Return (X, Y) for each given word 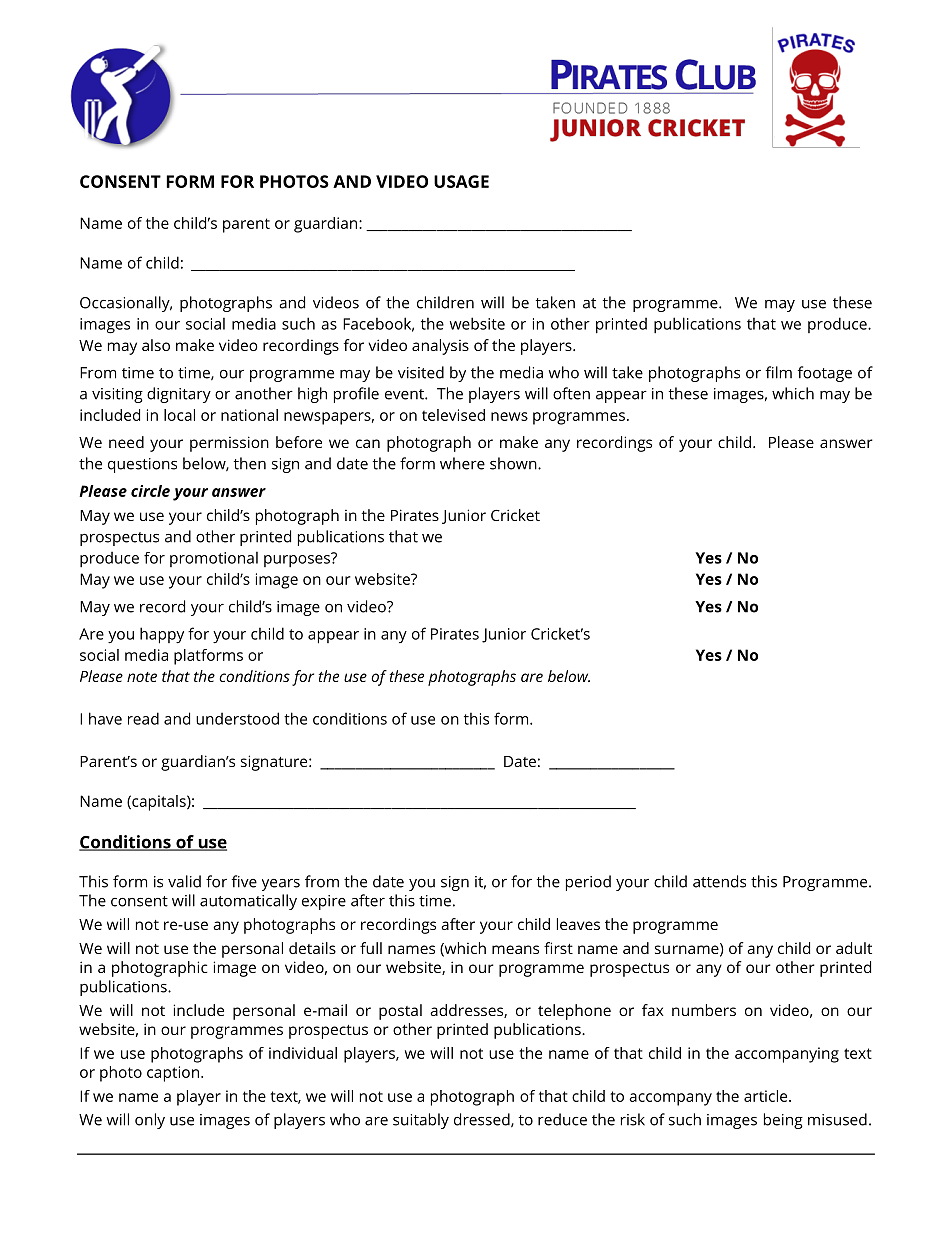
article (767, 1096)
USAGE (461, 181)
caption (173, 1074)
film (779, 372)
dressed (483, 1120)
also (156, 345)
